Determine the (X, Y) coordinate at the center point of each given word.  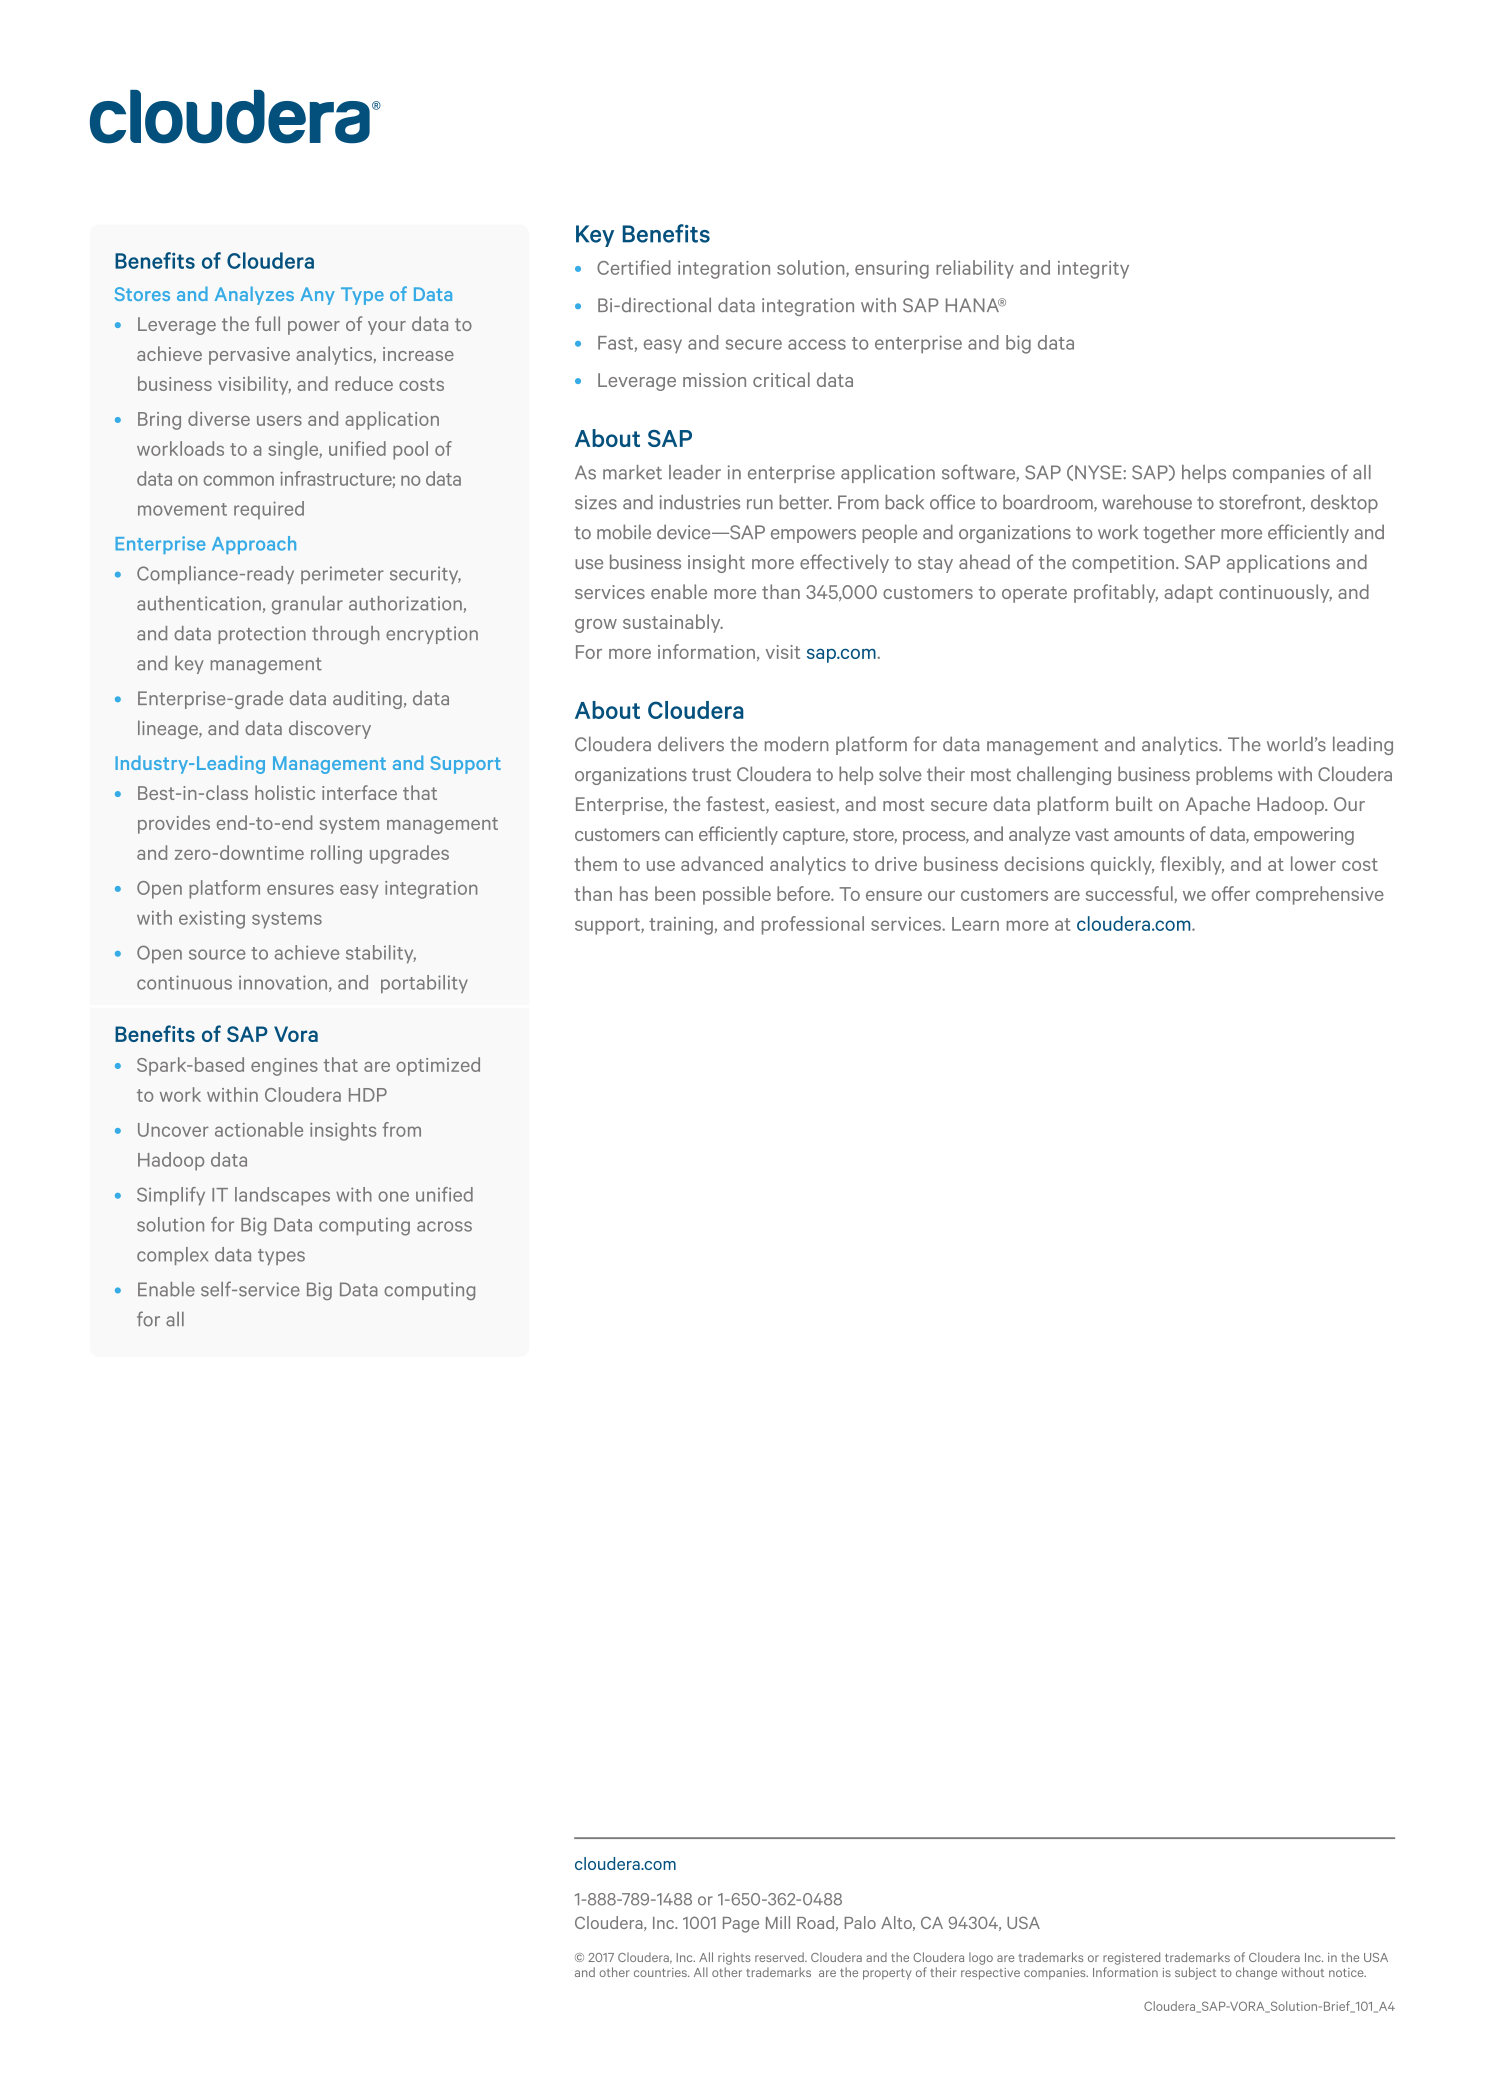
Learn (975, 924)
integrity (1093, 270)
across (444, 1226)
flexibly (1192, 865)
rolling (336, 854)
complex (172, 1256)
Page (741, 1925)
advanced (722, 863)
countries (661, 1972)
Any (317, 296)
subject (1195, 1973)
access (817, 344)
